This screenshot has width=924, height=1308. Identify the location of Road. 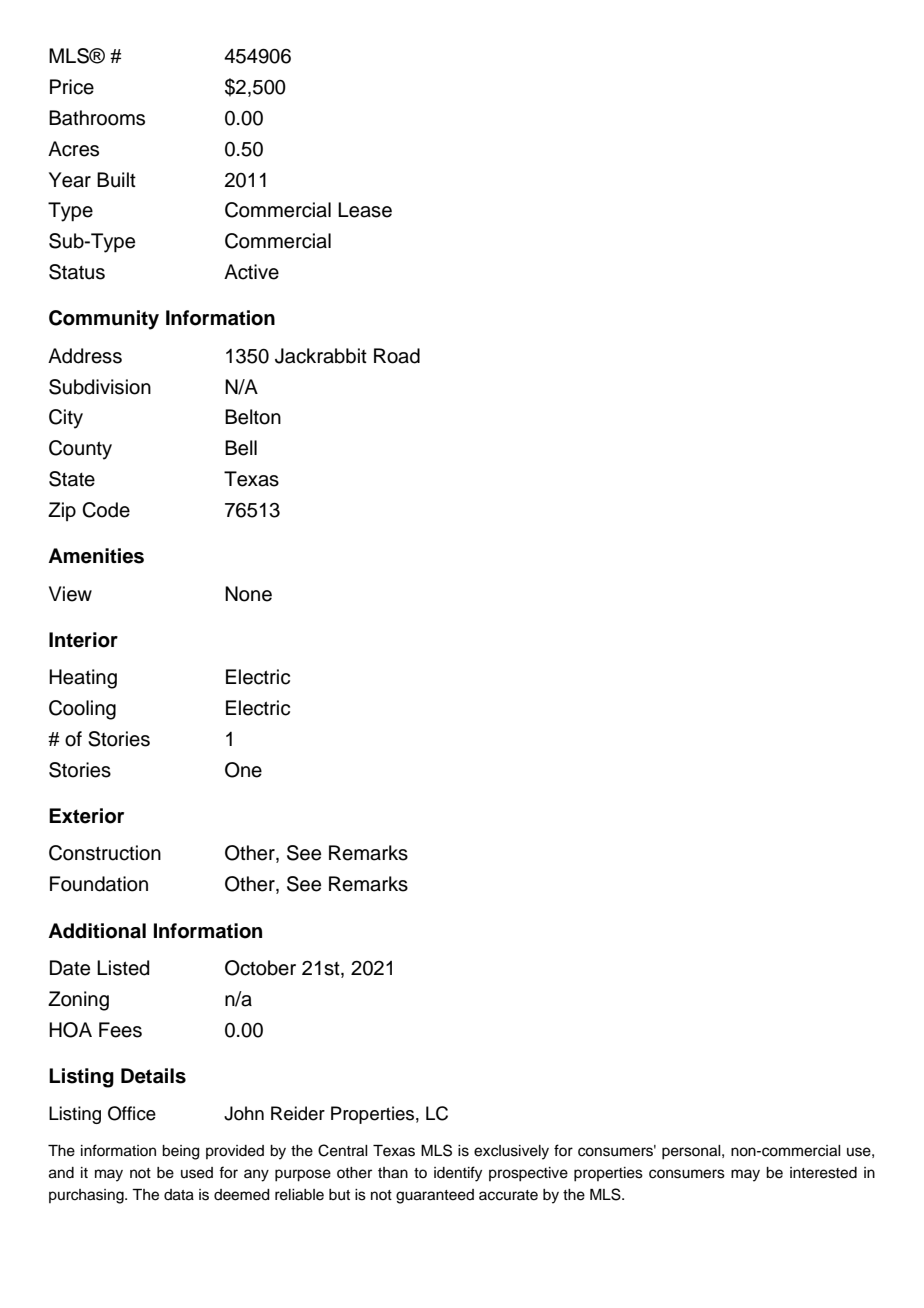
(397, 356).
